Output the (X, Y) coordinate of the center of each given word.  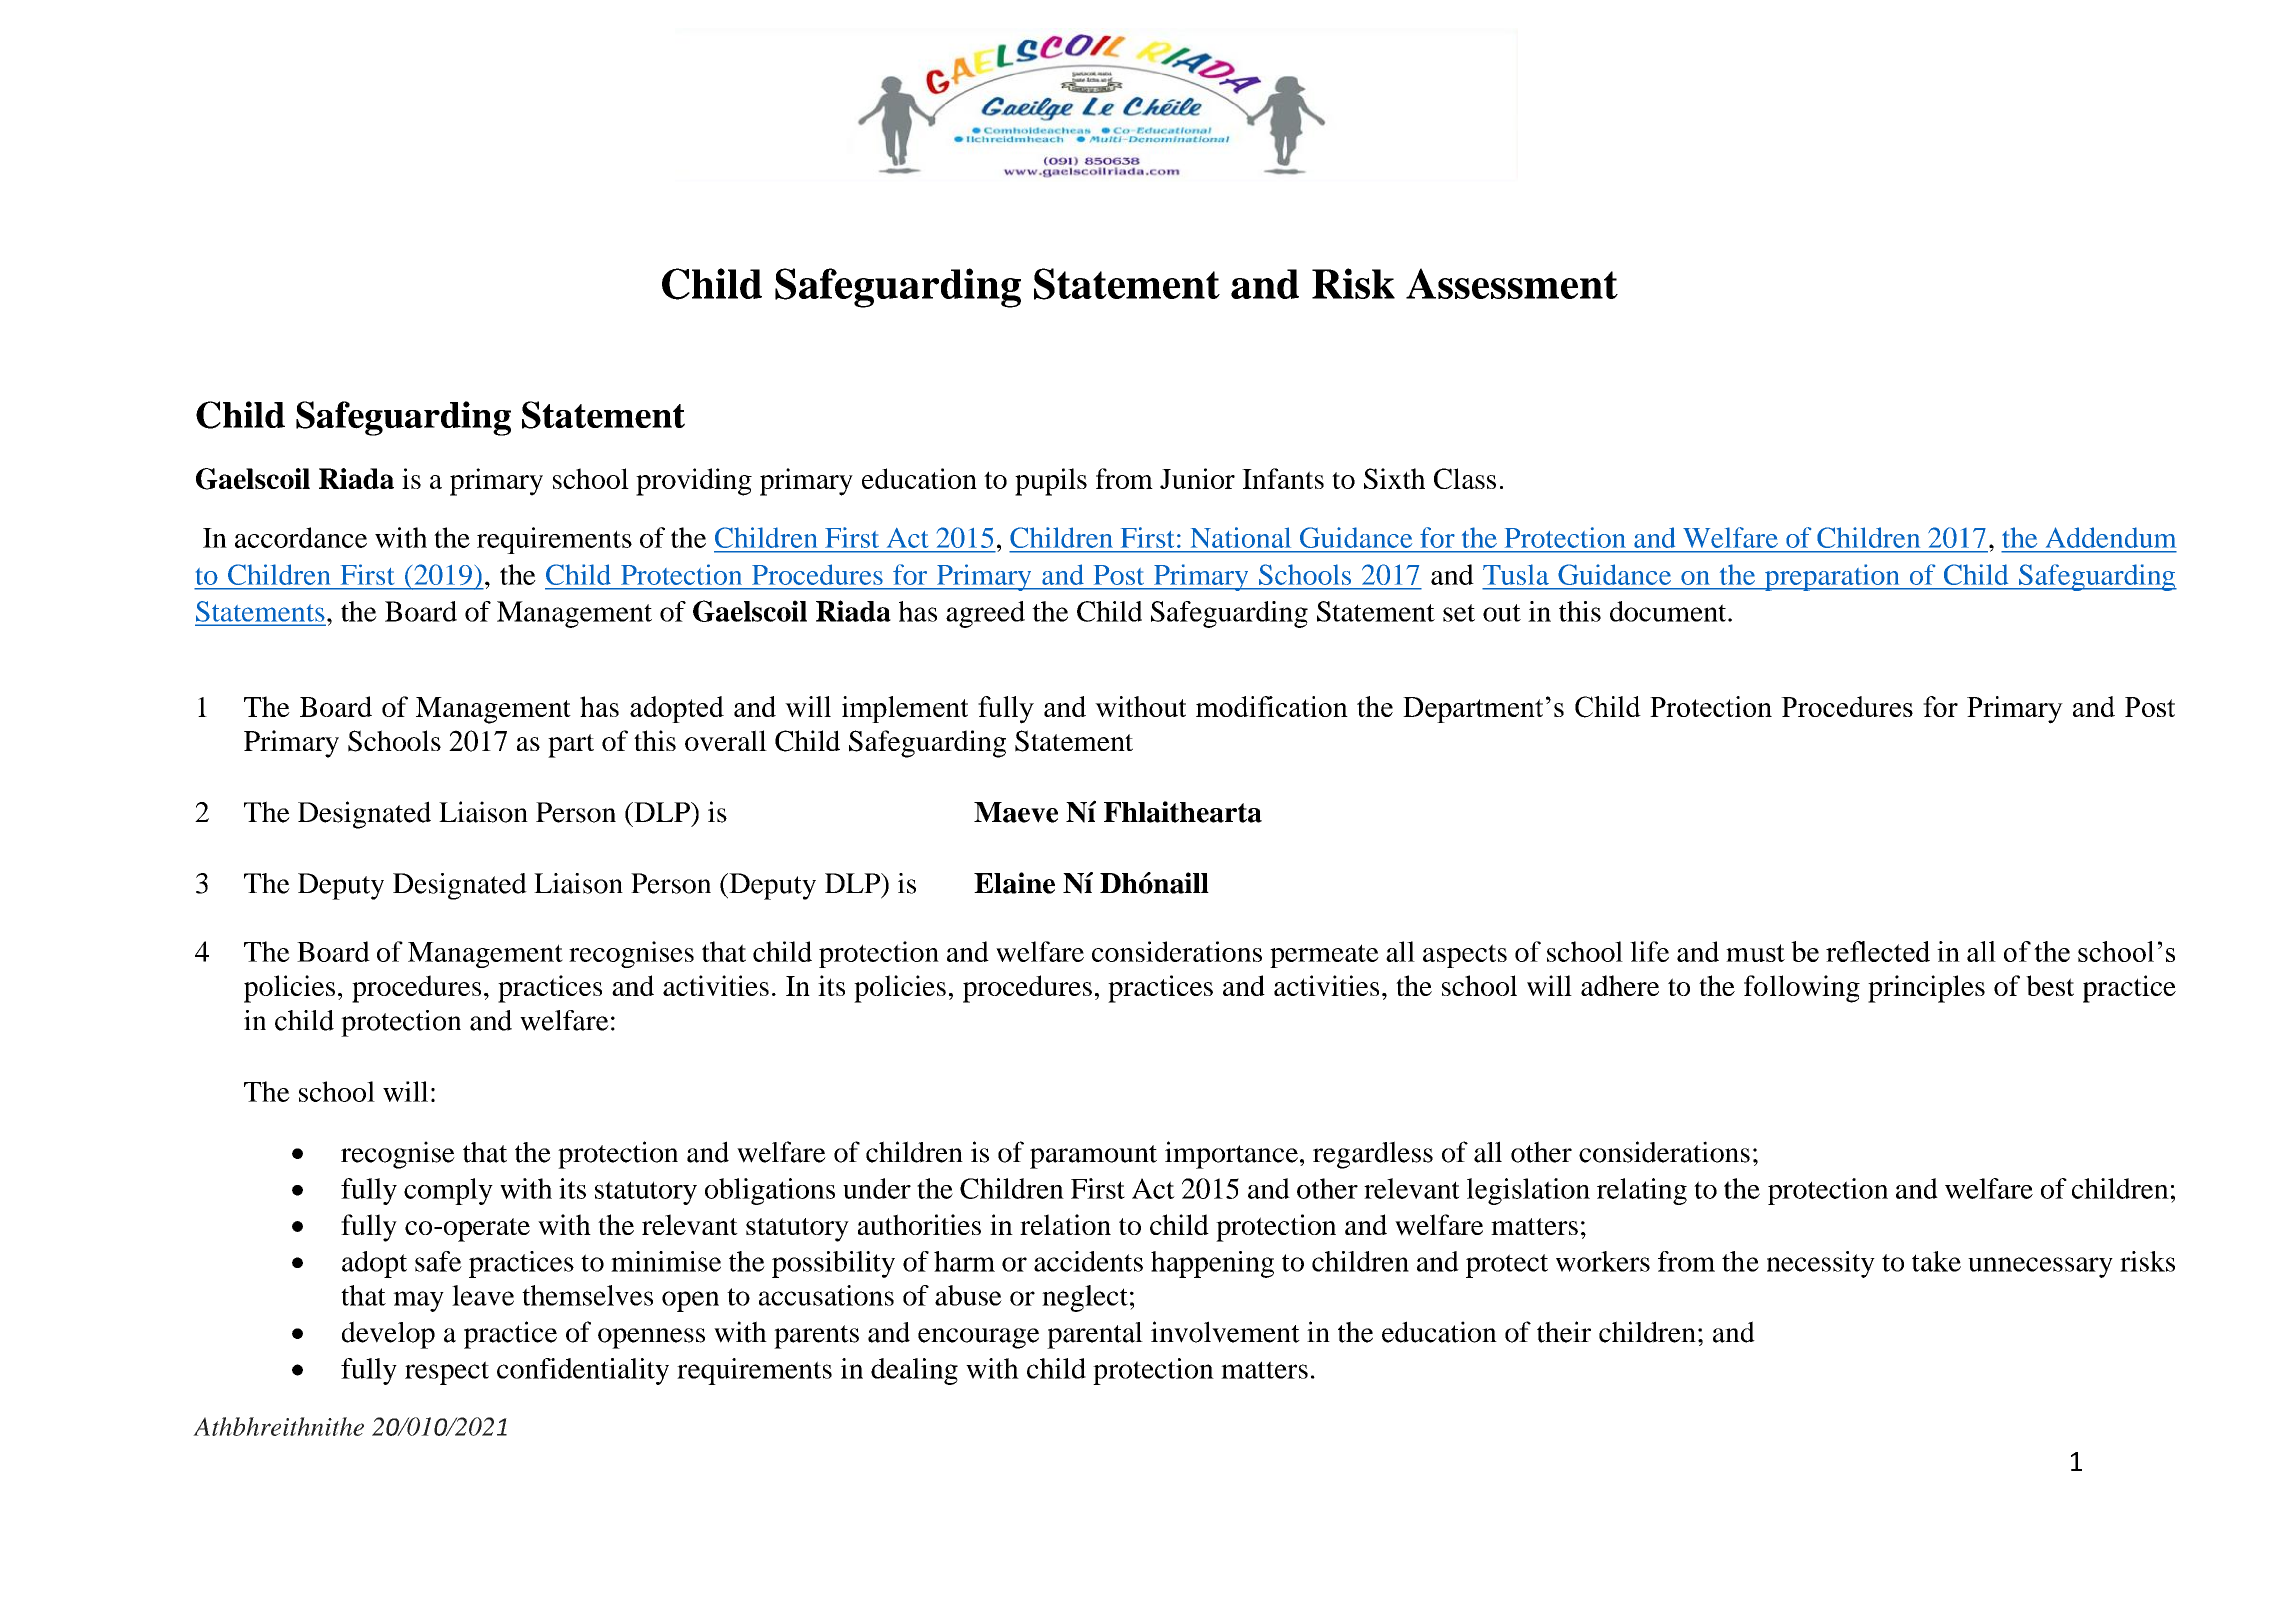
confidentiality (583, 1371)
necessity (1821, 1264)
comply (448, 1191)
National (1241, 537)
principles (1926, 989)
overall (726, 740)
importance (1231, 1155)
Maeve (1016, 812)
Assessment (1512, 283)
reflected (1878, 951)
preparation (1832, 577)
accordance (301, 537)
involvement (1225, 1332)
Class (1465, 478)
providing (694, 482)
